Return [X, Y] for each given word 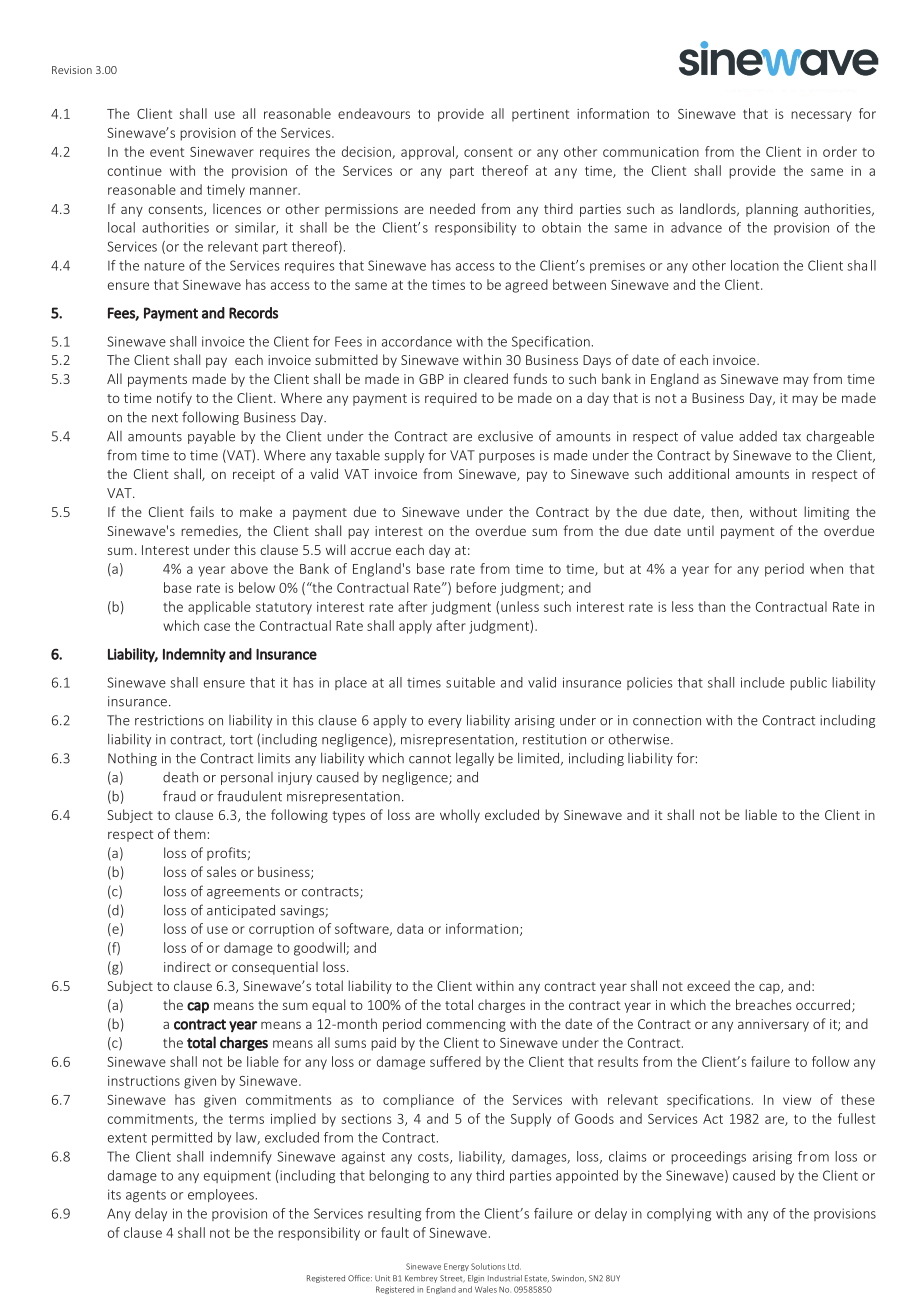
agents [146, 1196]
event [167, 152]
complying [679, 1214]
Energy [456, 1267]
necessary [821, 116]
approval [427, 153]
